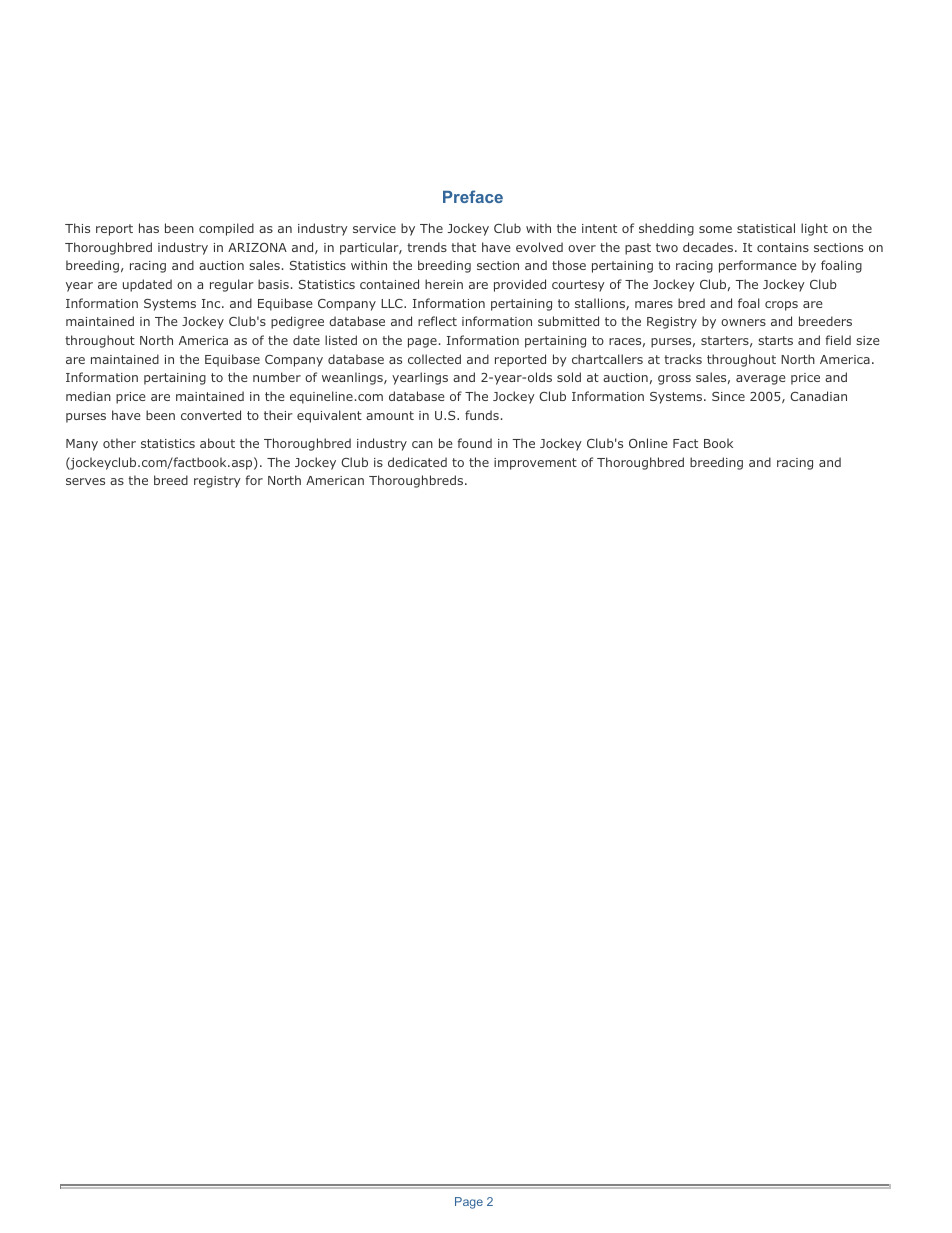  Describe the element at coordinates (569, 377) in the screenshot. I see `sold` at that location.
